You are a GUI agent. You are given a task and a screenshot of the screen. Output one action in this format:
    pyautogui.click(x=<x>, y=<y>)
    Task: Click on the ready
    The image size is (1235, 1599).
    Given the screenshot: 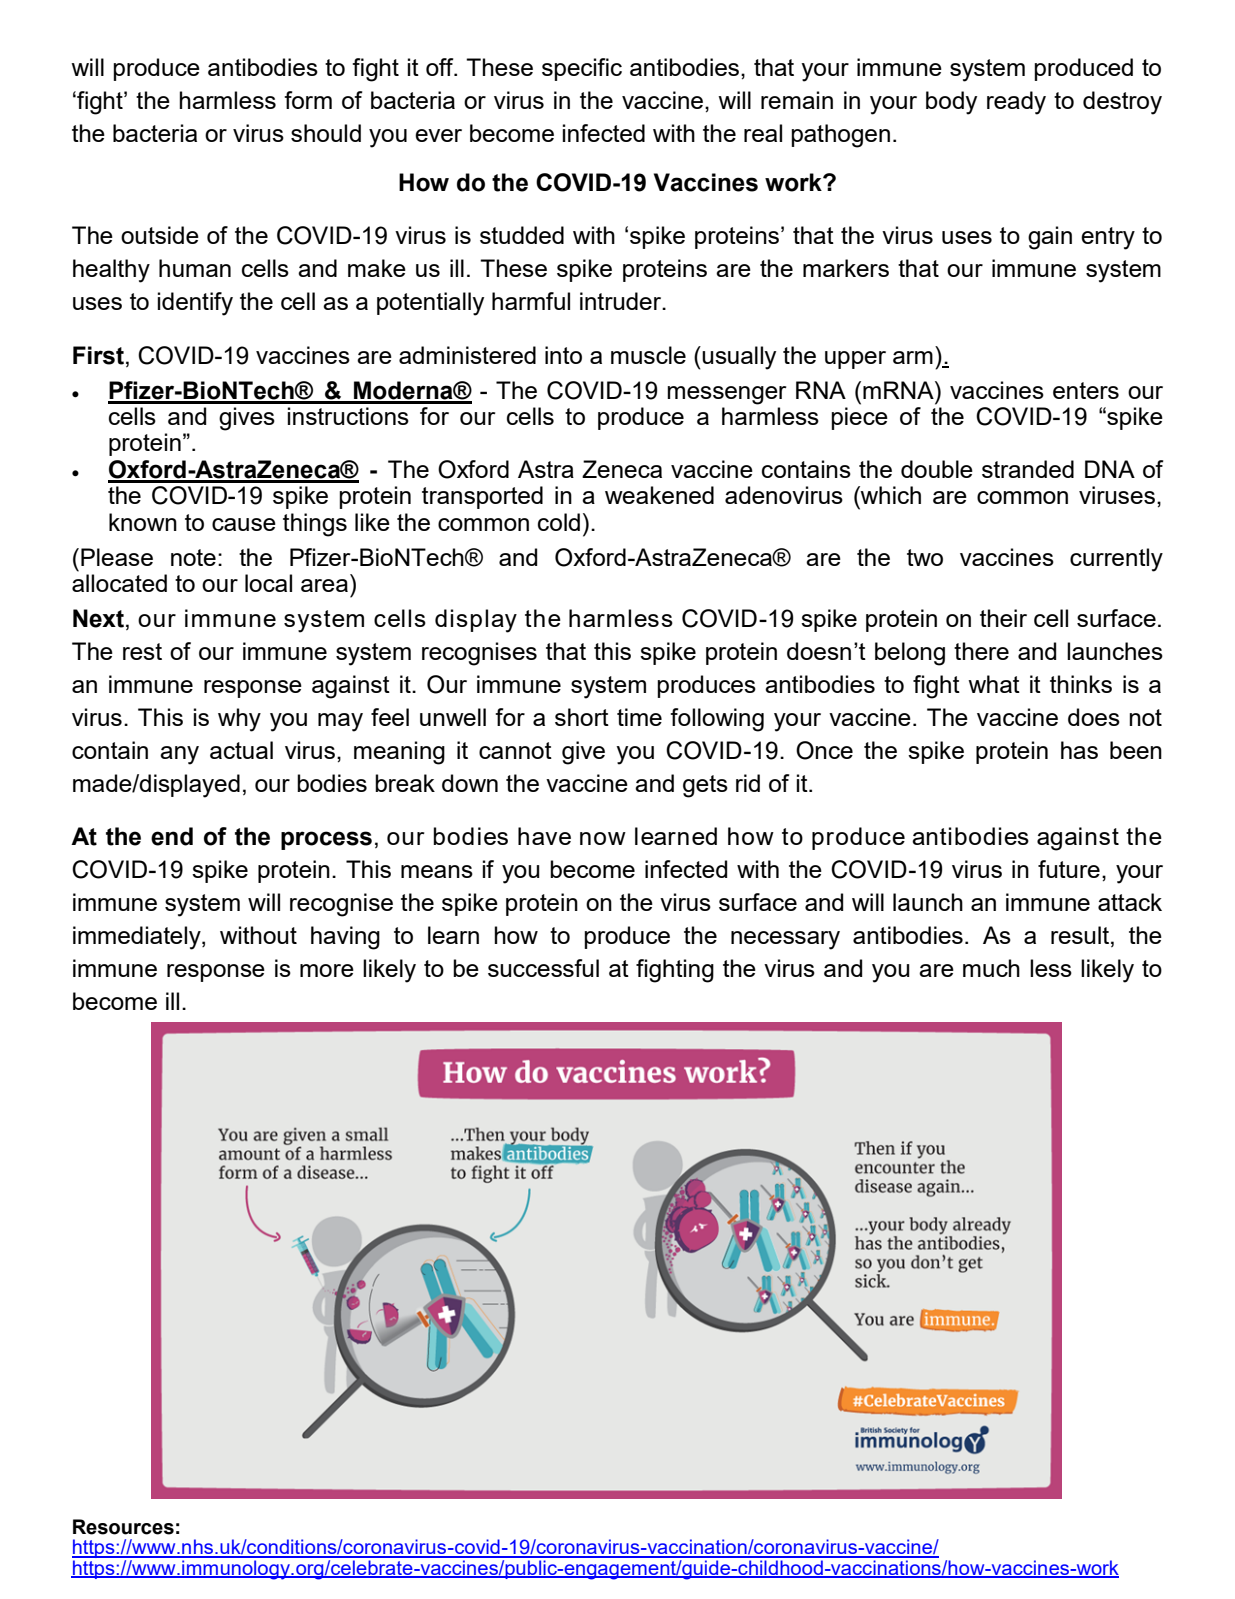 What is the action you would take?
    pyautogui.click(x=1016, y=103)
